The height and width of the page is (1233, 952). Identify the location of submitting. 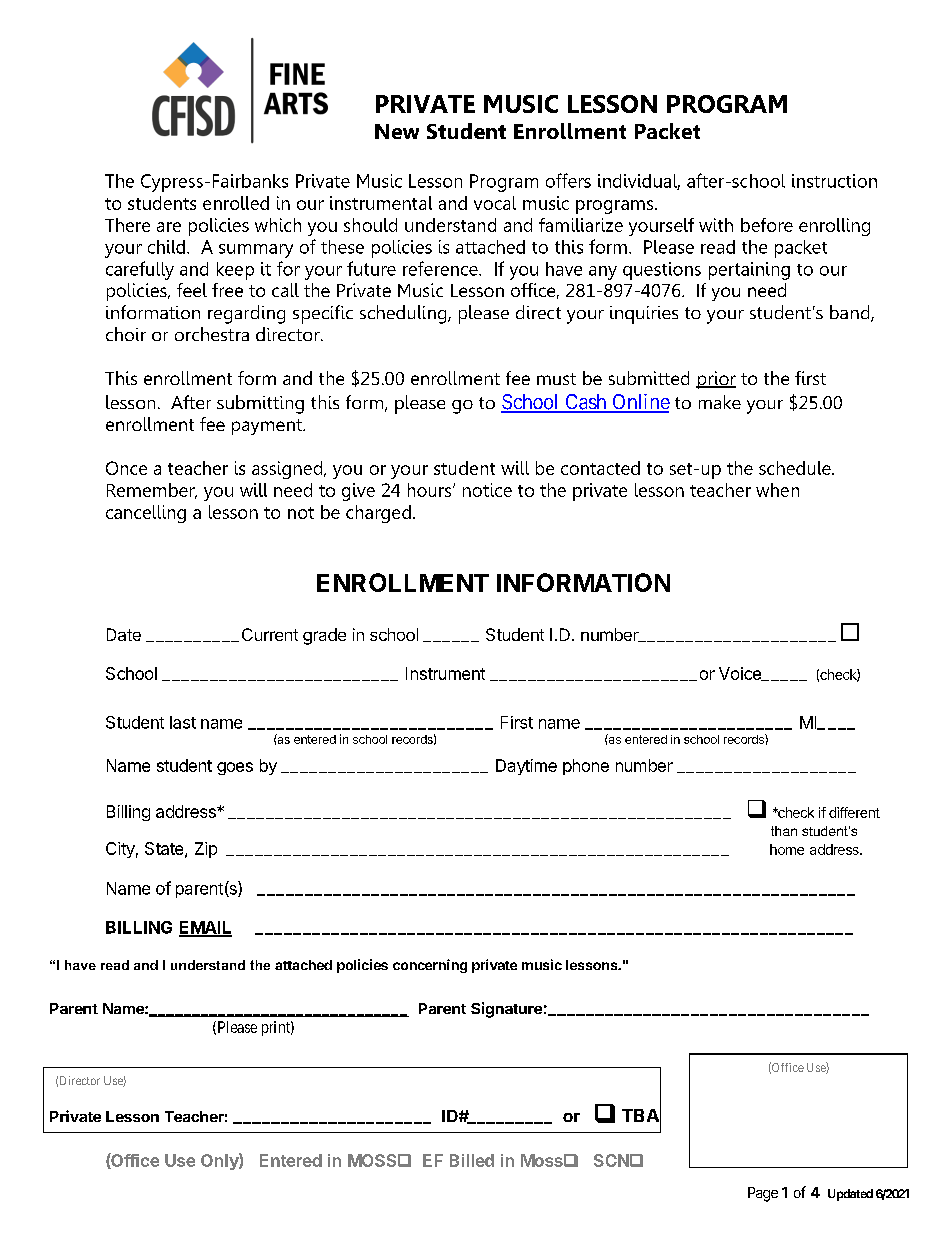
(260, 404).
